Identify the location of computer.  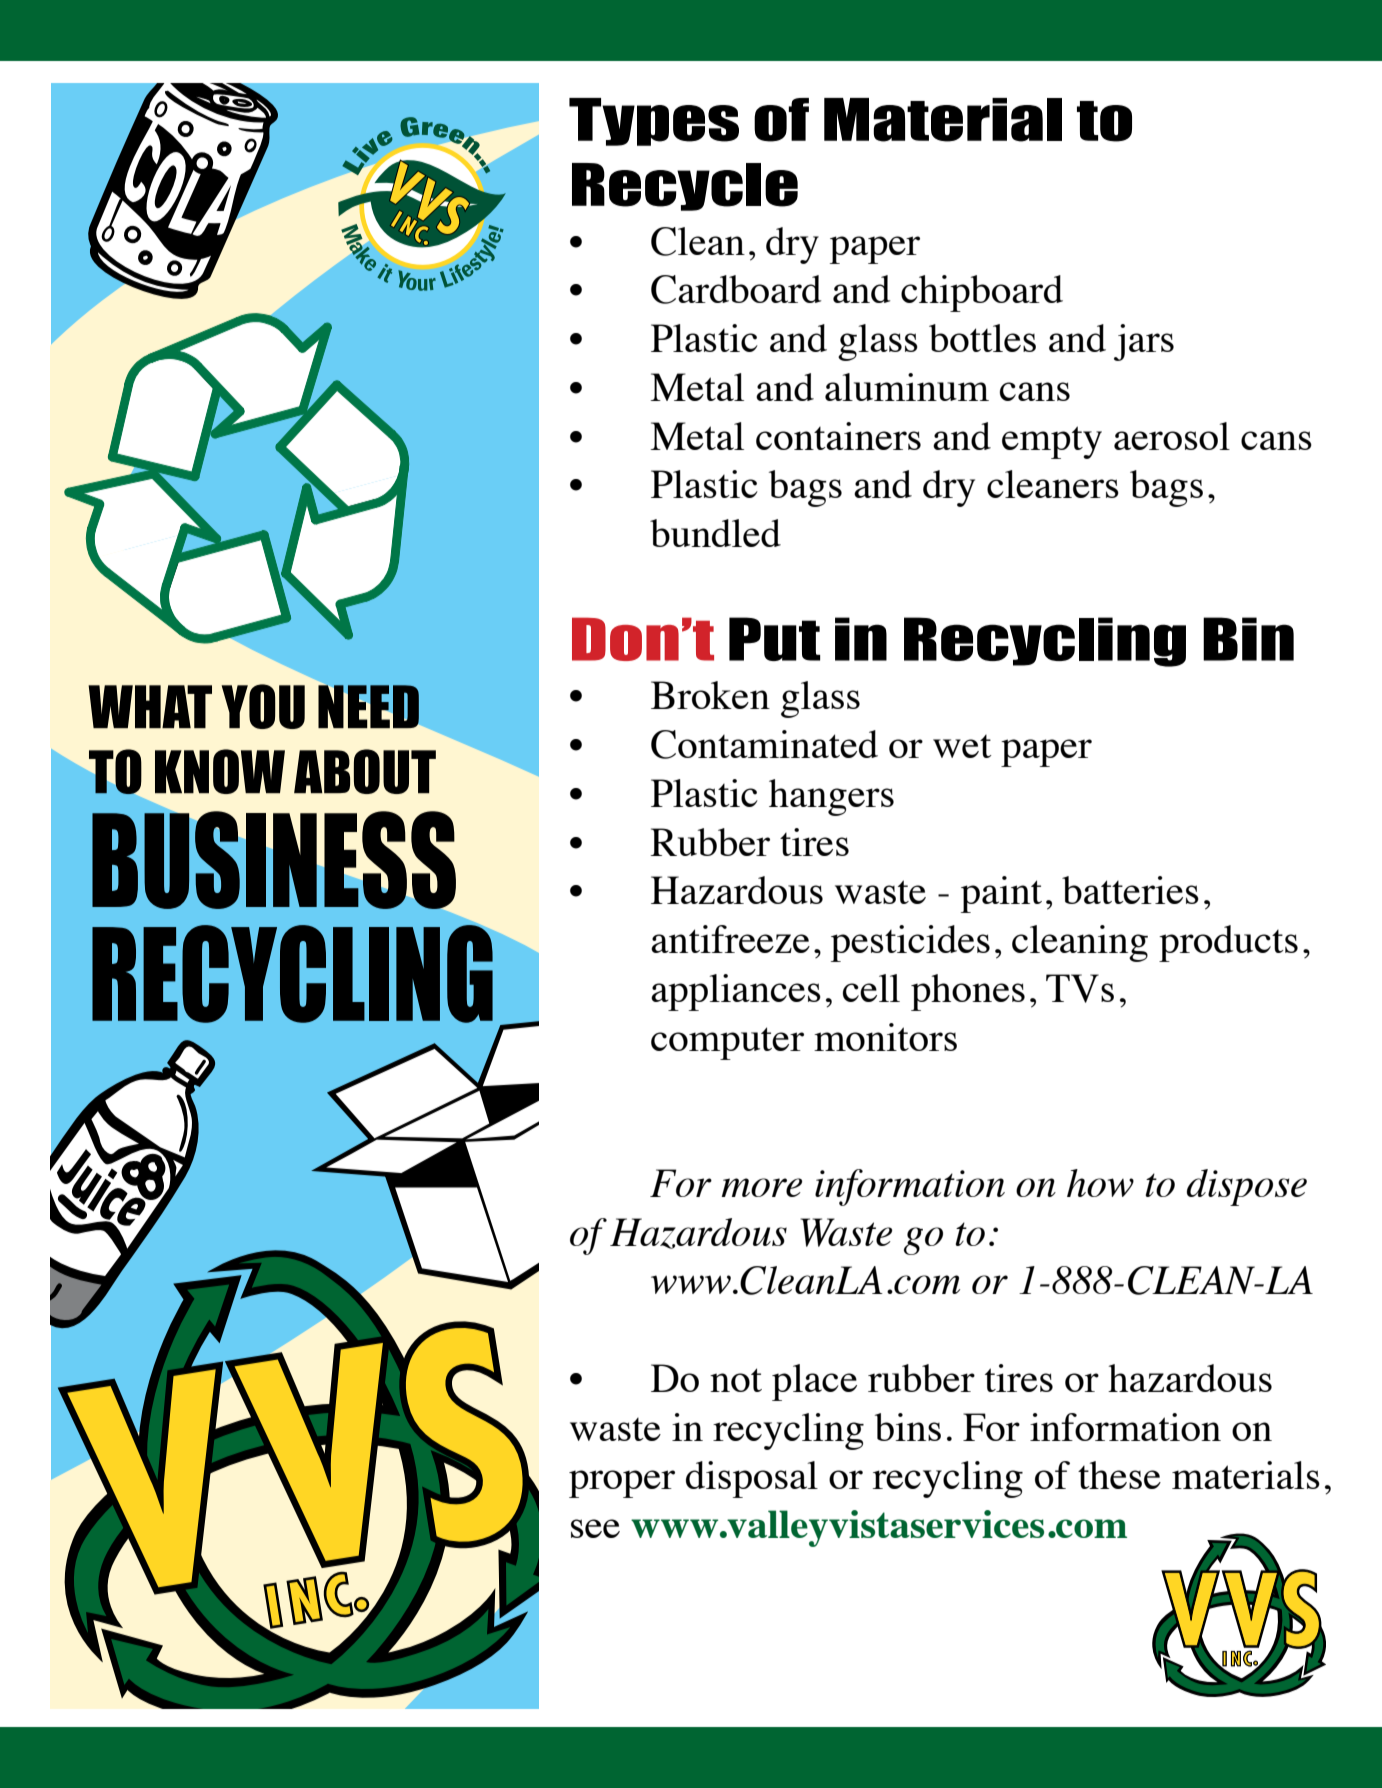
(727, 1043).
